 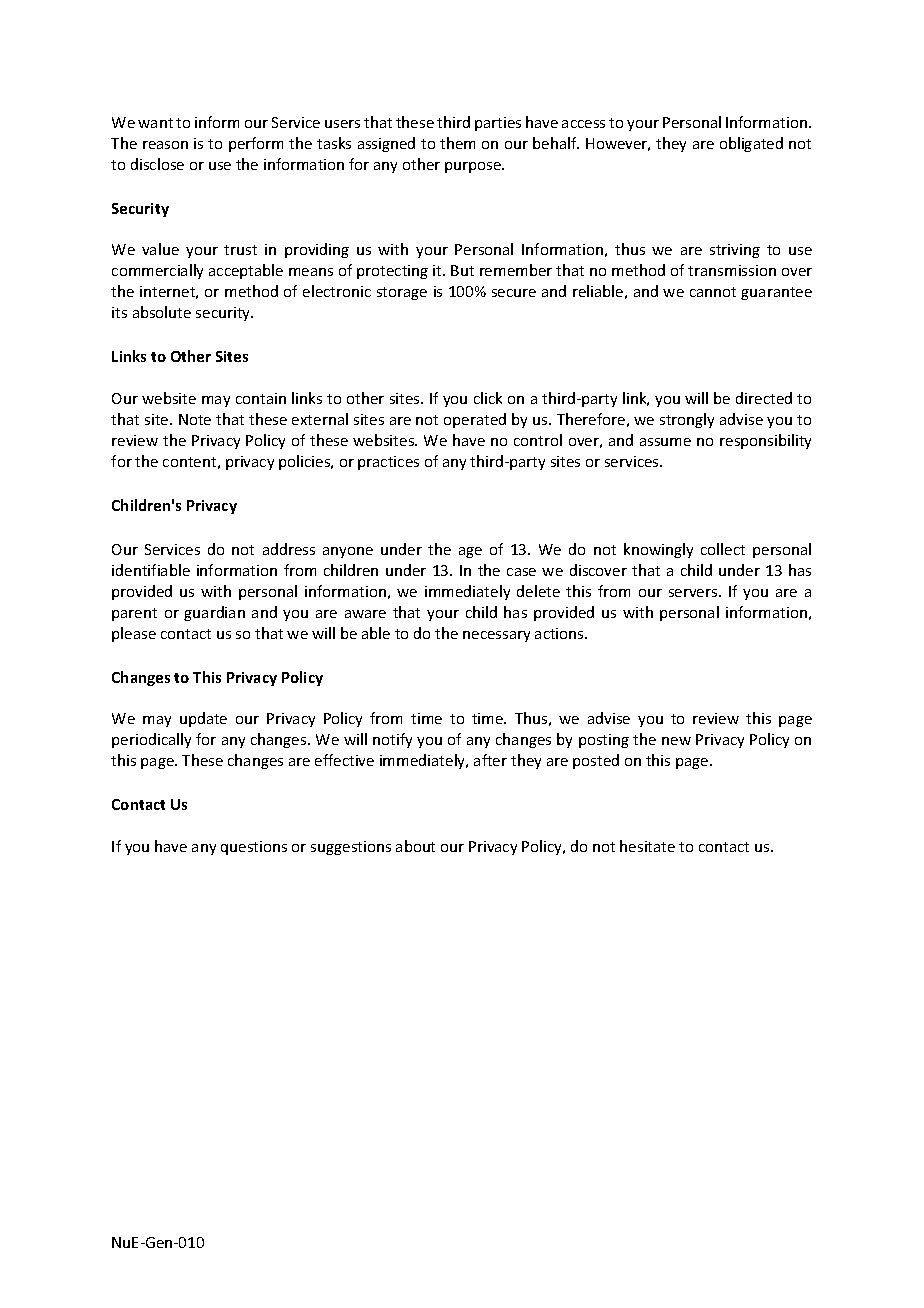 What do you see at coordinates (261, 398) in the document?
I see `contain` at bounding box center [261, 398].
